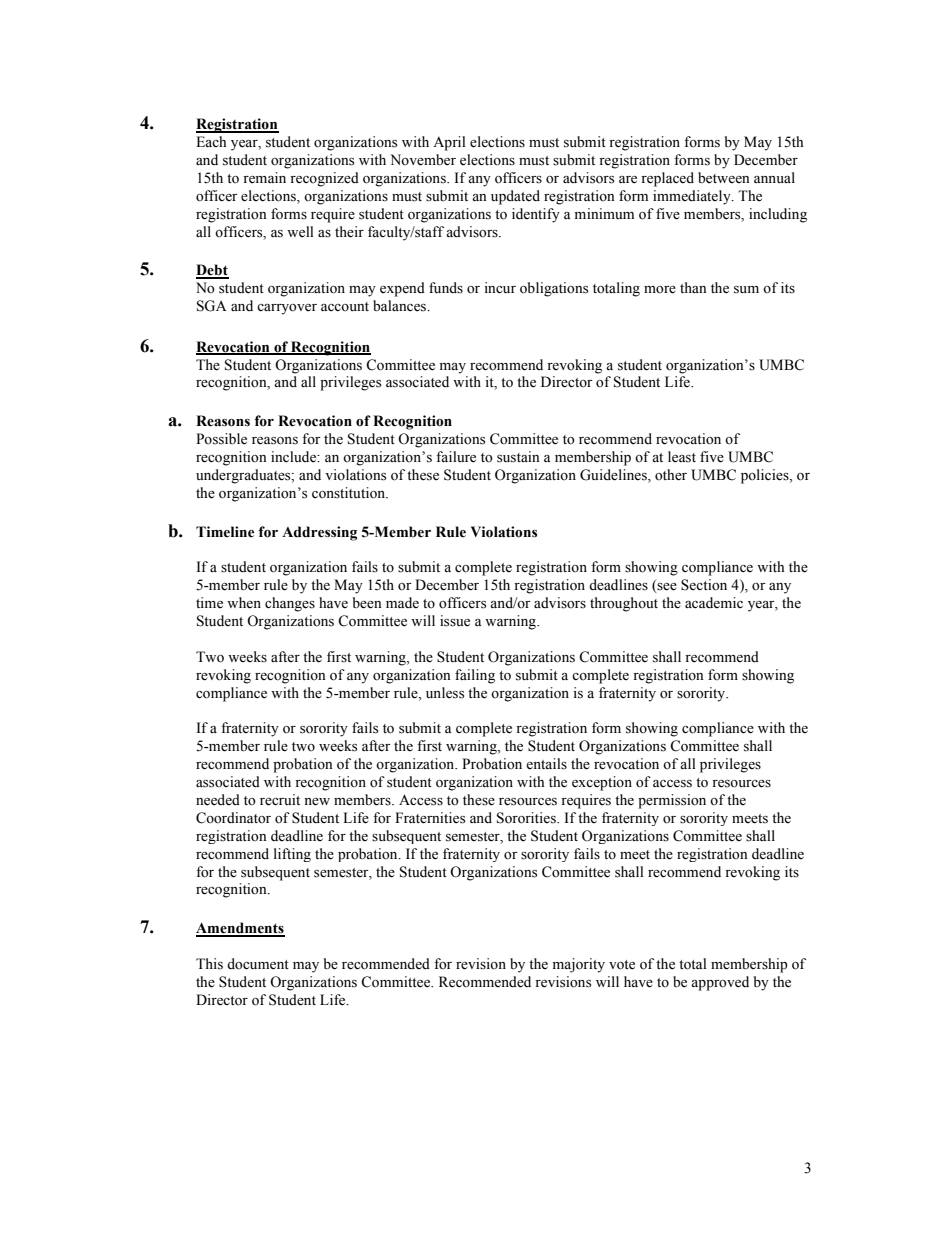 This document has height=1233, width=952. What do you see at coordinates (672, 801) in the document?
I see `permission` at bounding box center [672, 801].
